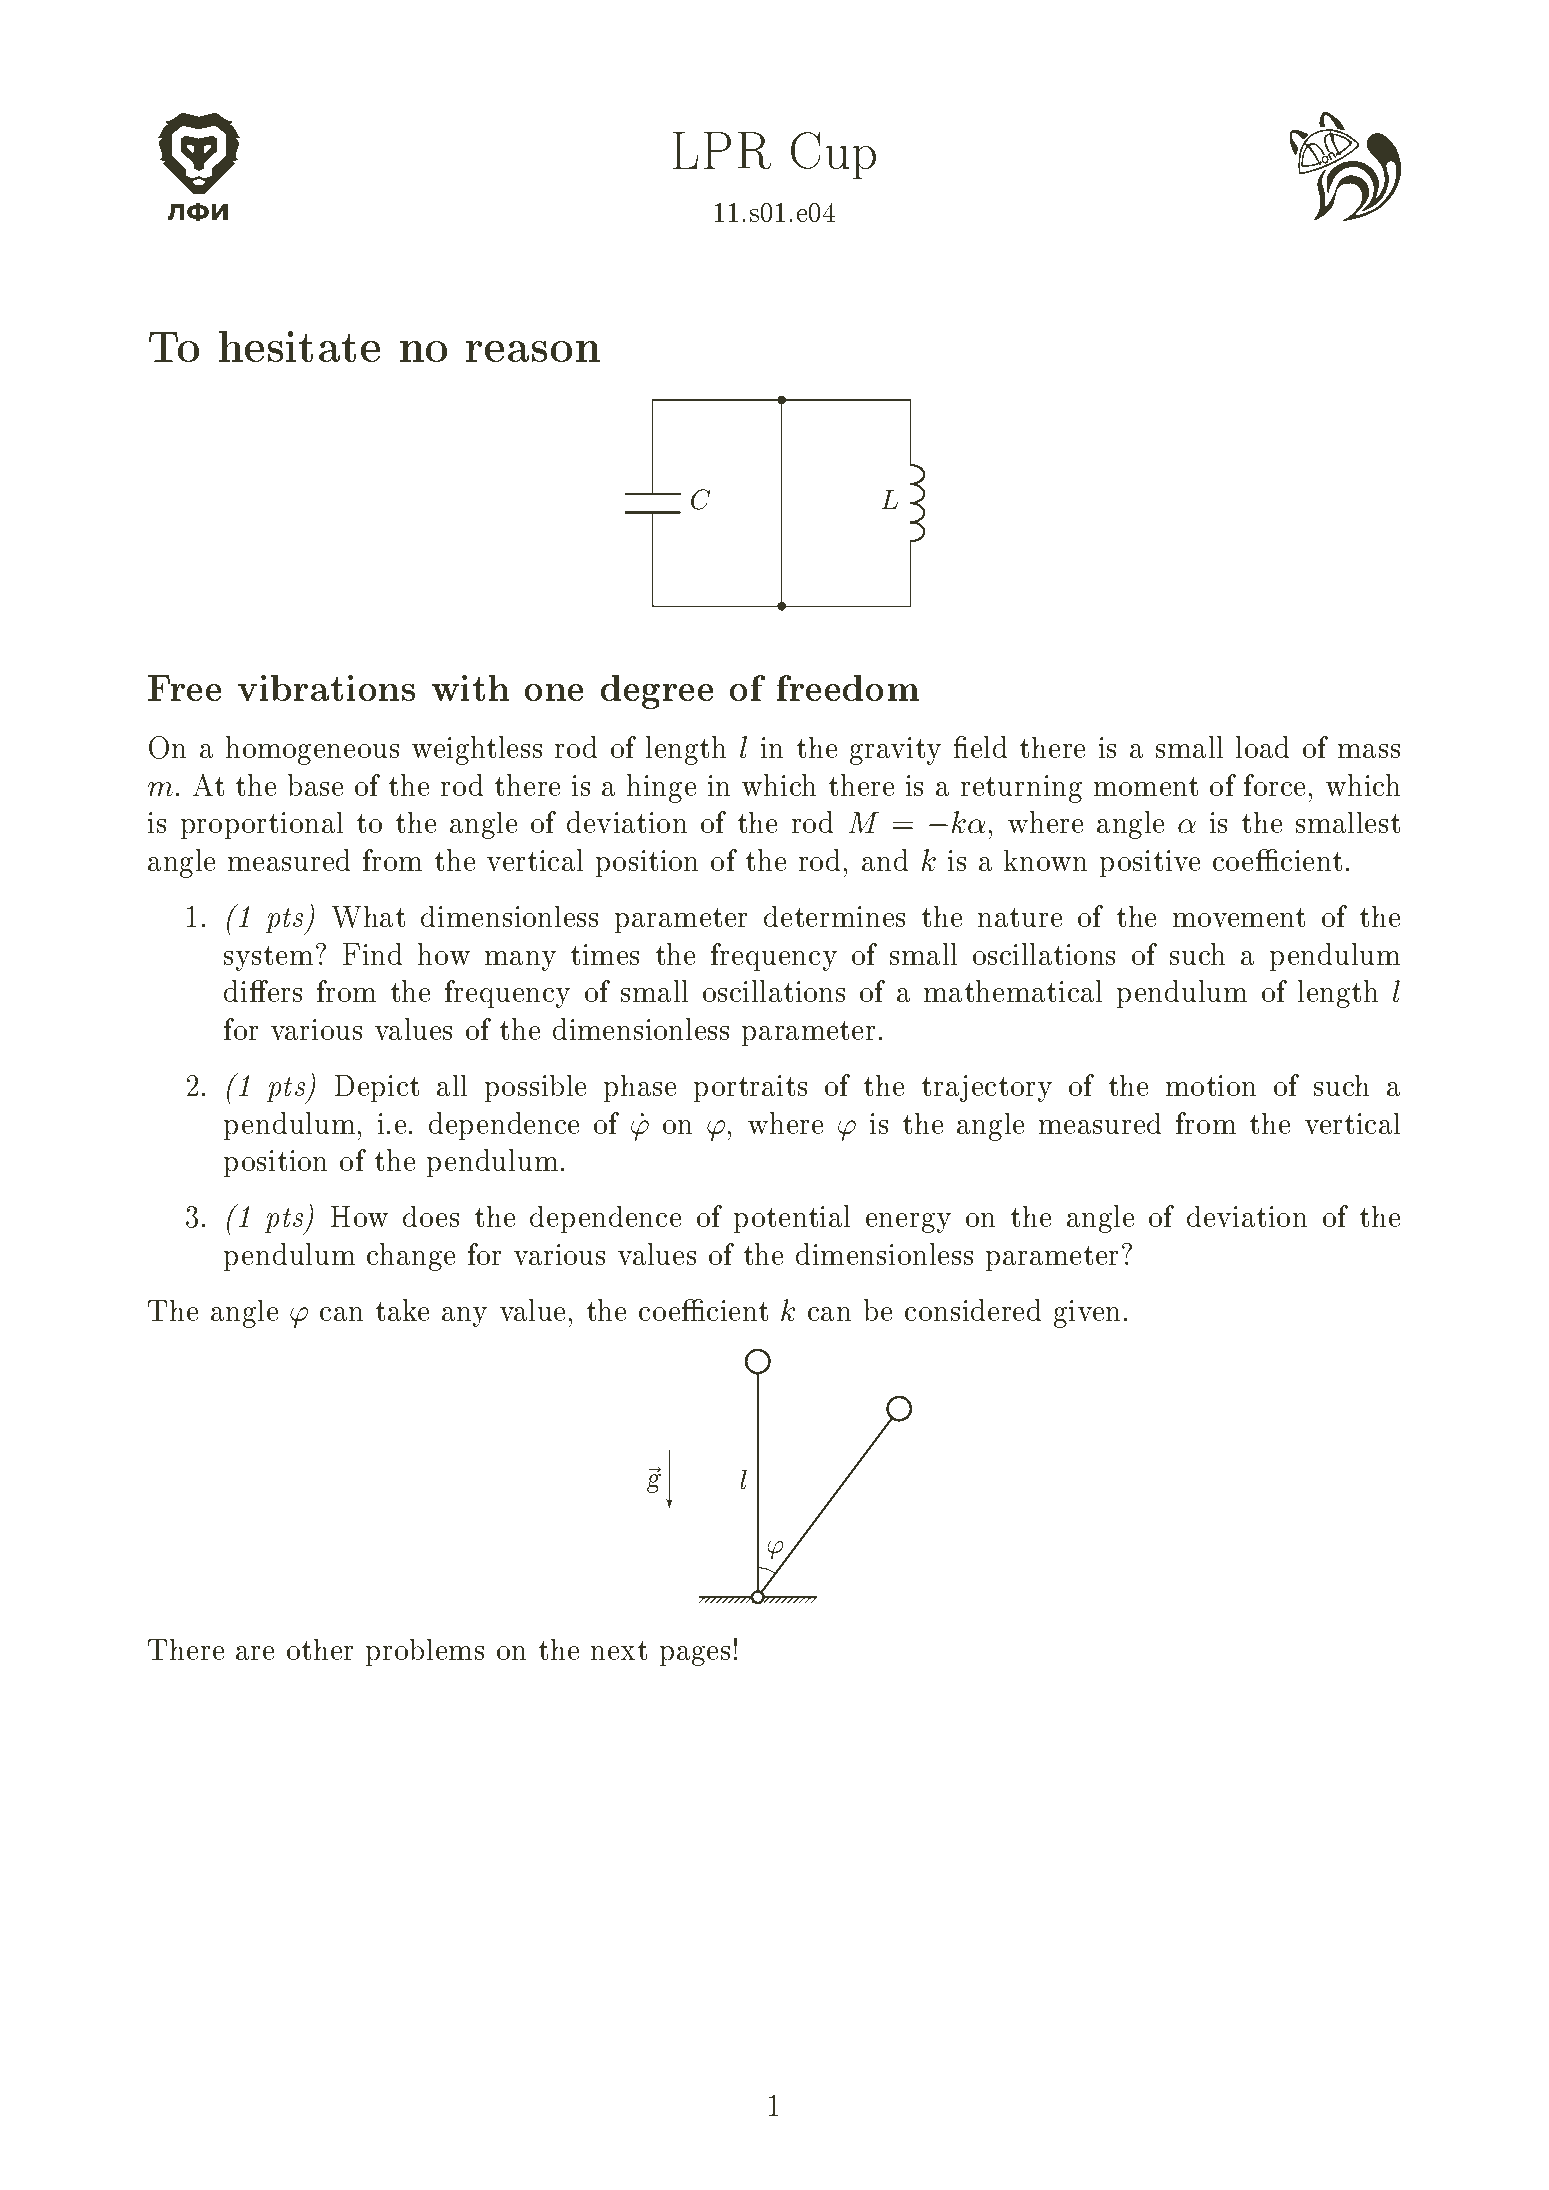 The image size is (1549, 2190). I want to click on What, so click(368, 917).
